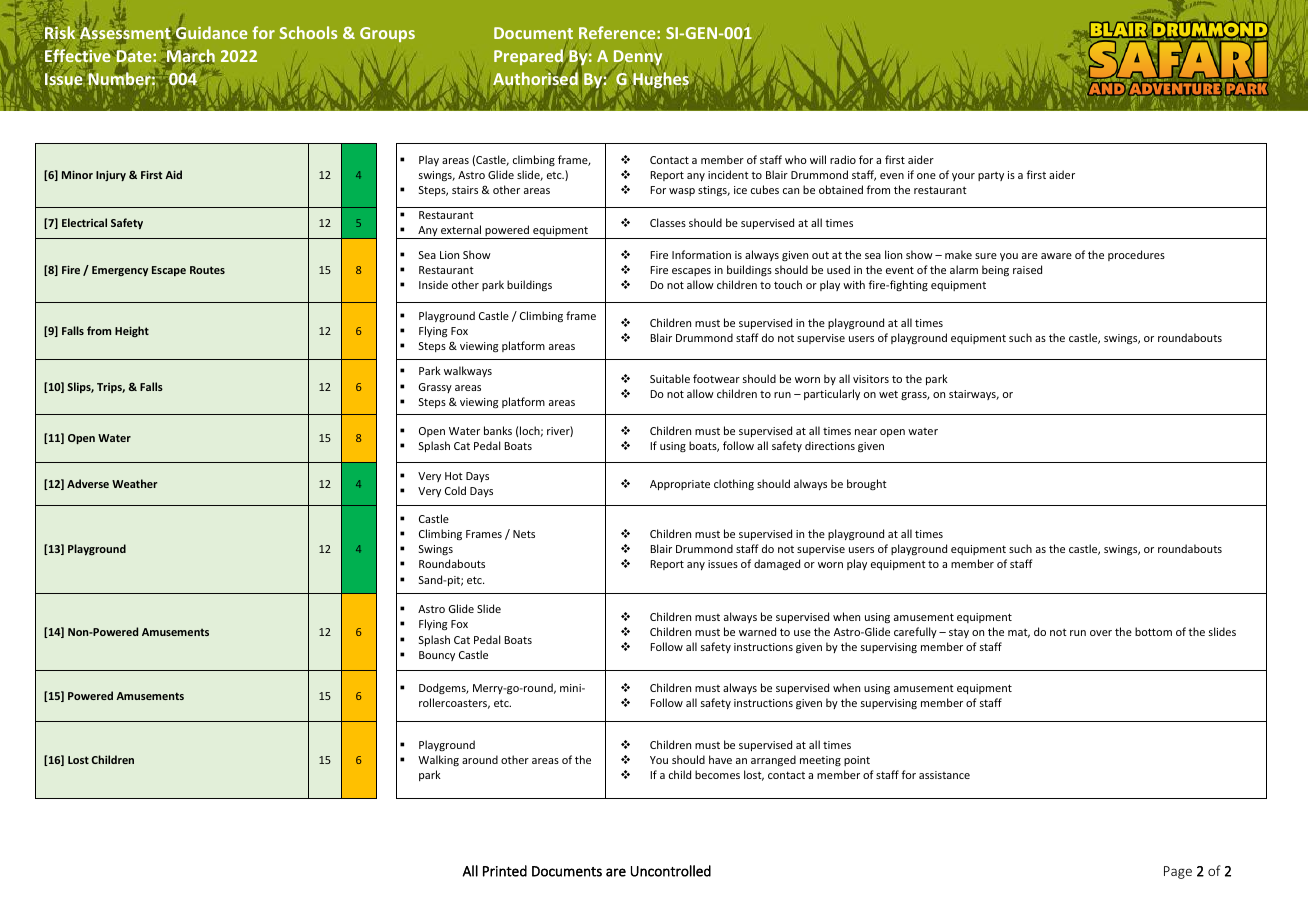  Describe the element at coordinates (437, 656) in the screenshot. I see `Bouncy` at that location.
